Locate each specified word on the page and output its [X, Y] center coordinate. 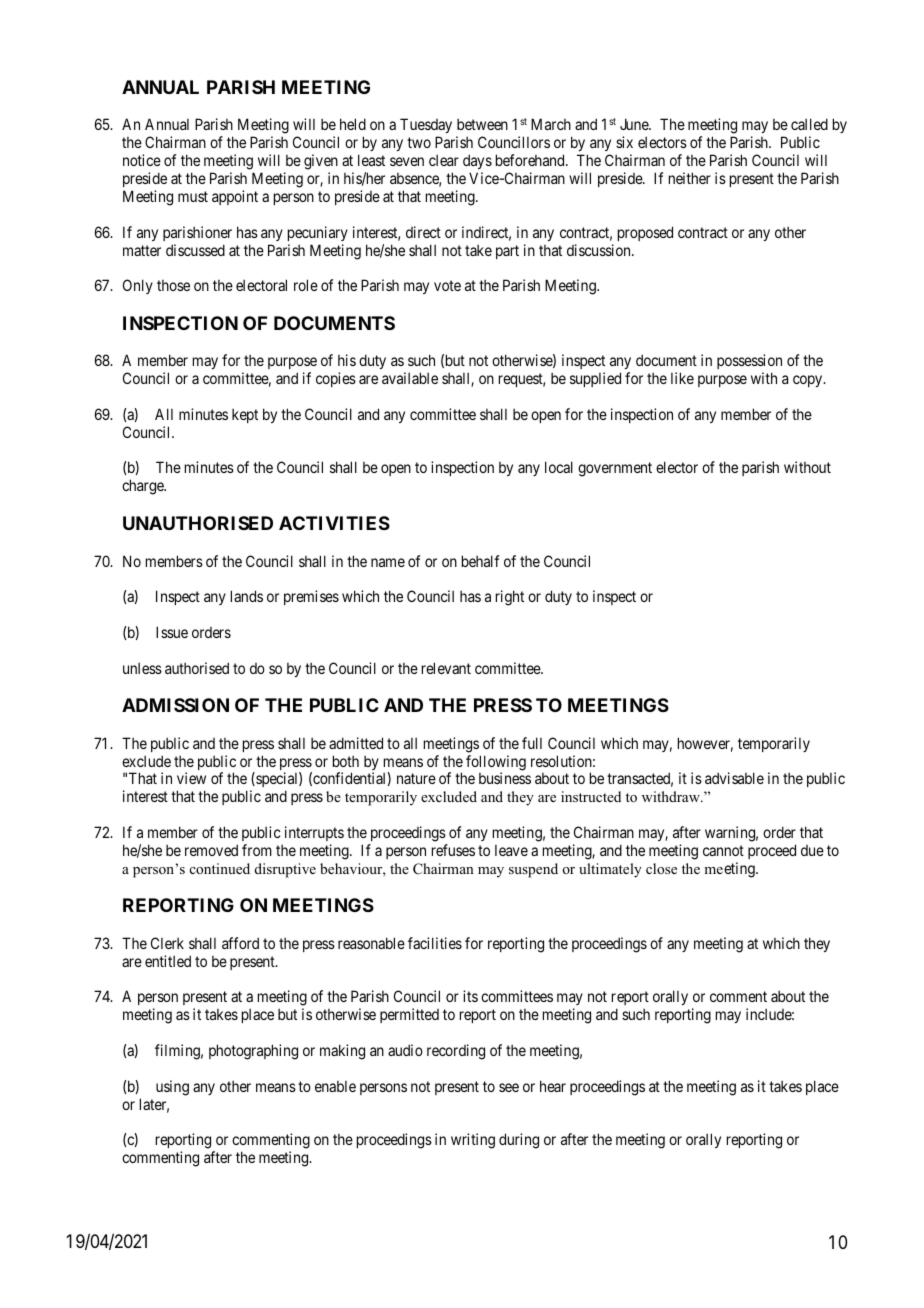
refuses [453, 850]
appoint [235, 197]
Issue [172, 632]
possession [749, 363]
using [172, 1088]
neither [690, 178]
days [477, 163]
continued [220, 868]
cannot [723, 850]
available [410, 378]
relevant [446, 668]
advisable [734, 778]
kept [245, 416]
